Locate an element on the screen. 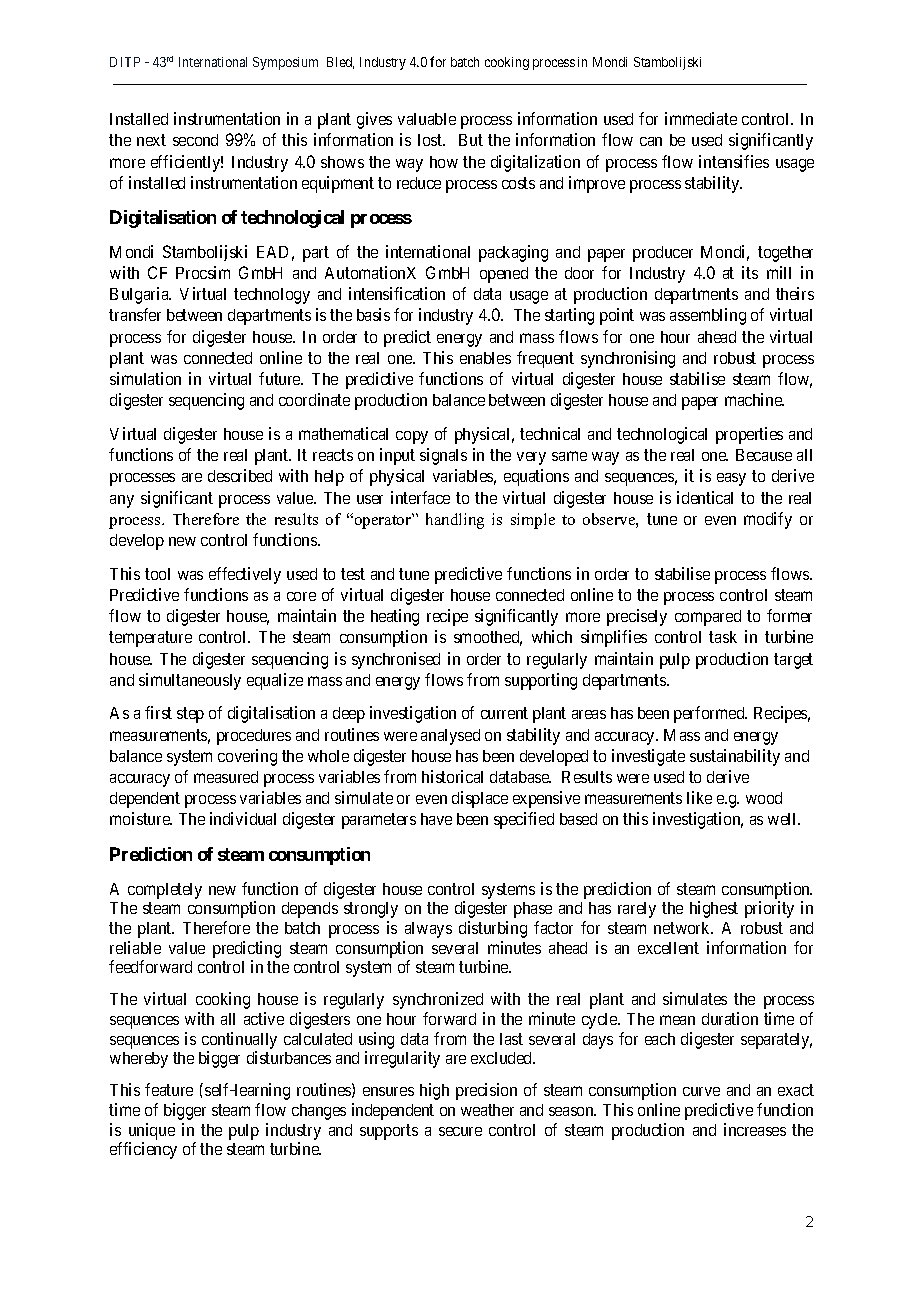  heating is located at coordinates (395, 617).
